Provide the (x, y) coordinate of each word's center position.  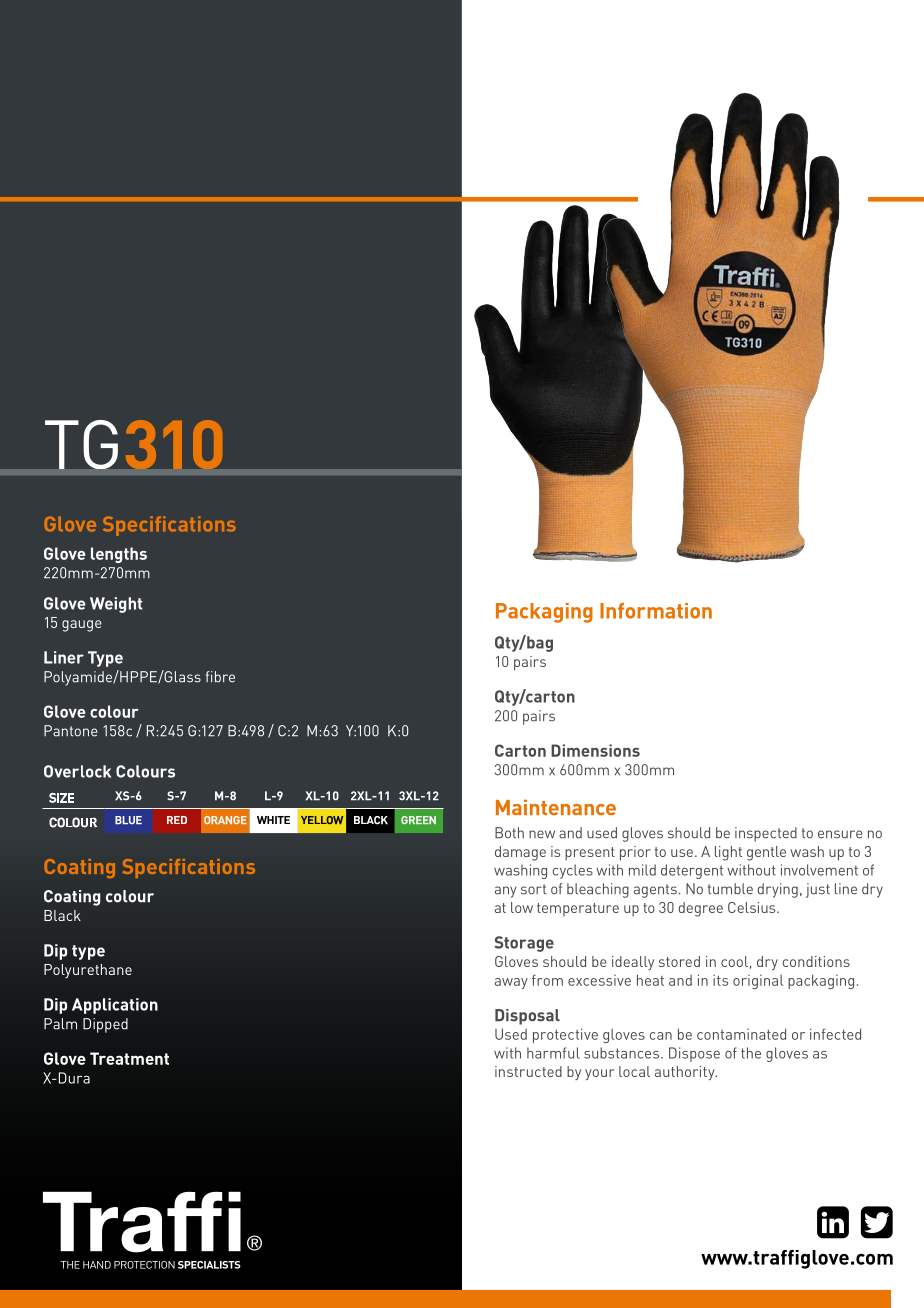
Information (656, 611)
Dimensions (595, 750)
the (751, 1053)
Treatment (129, 1058)
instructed (528, 1071)
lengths (119, 555)
